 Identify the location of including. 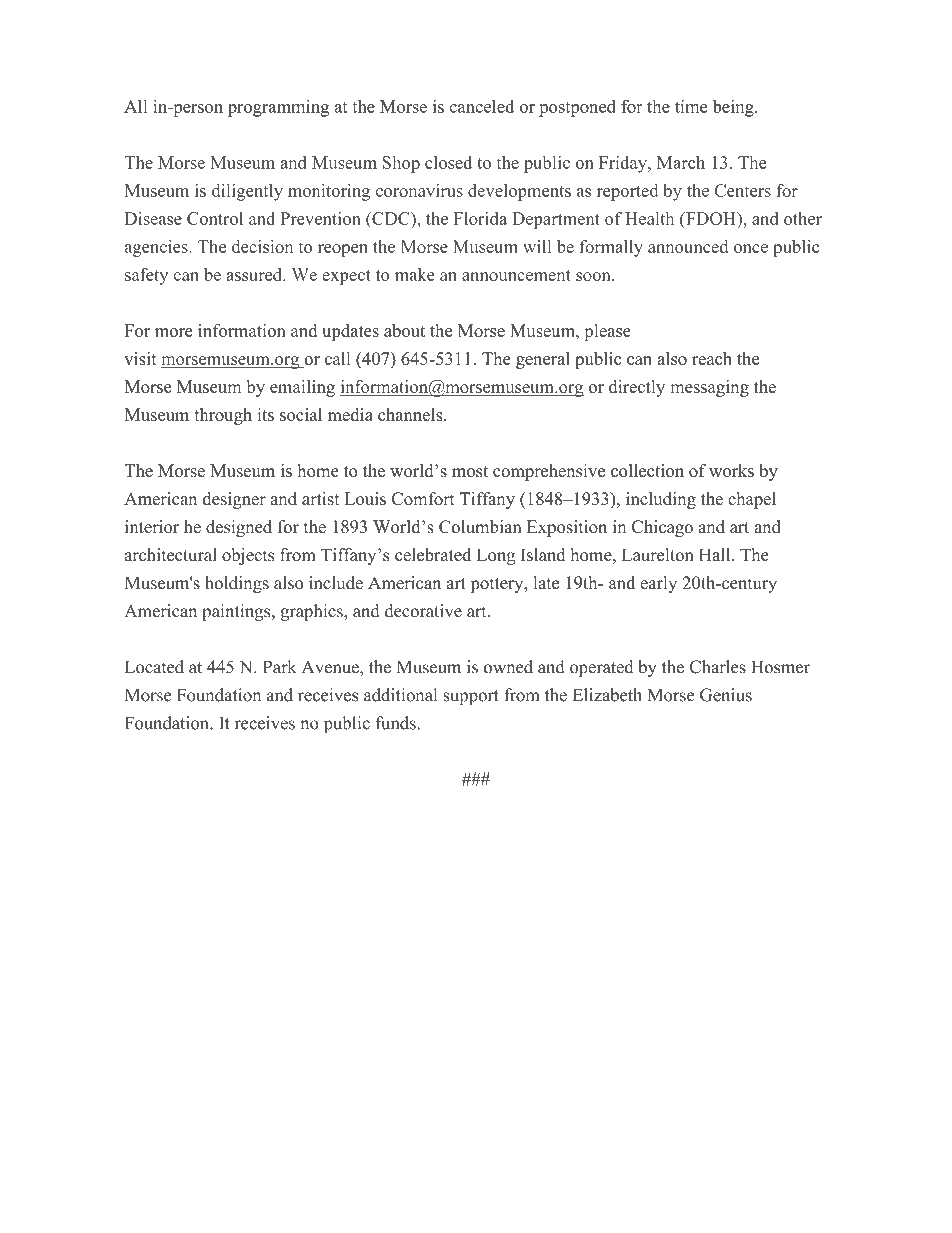
(661, 500).
